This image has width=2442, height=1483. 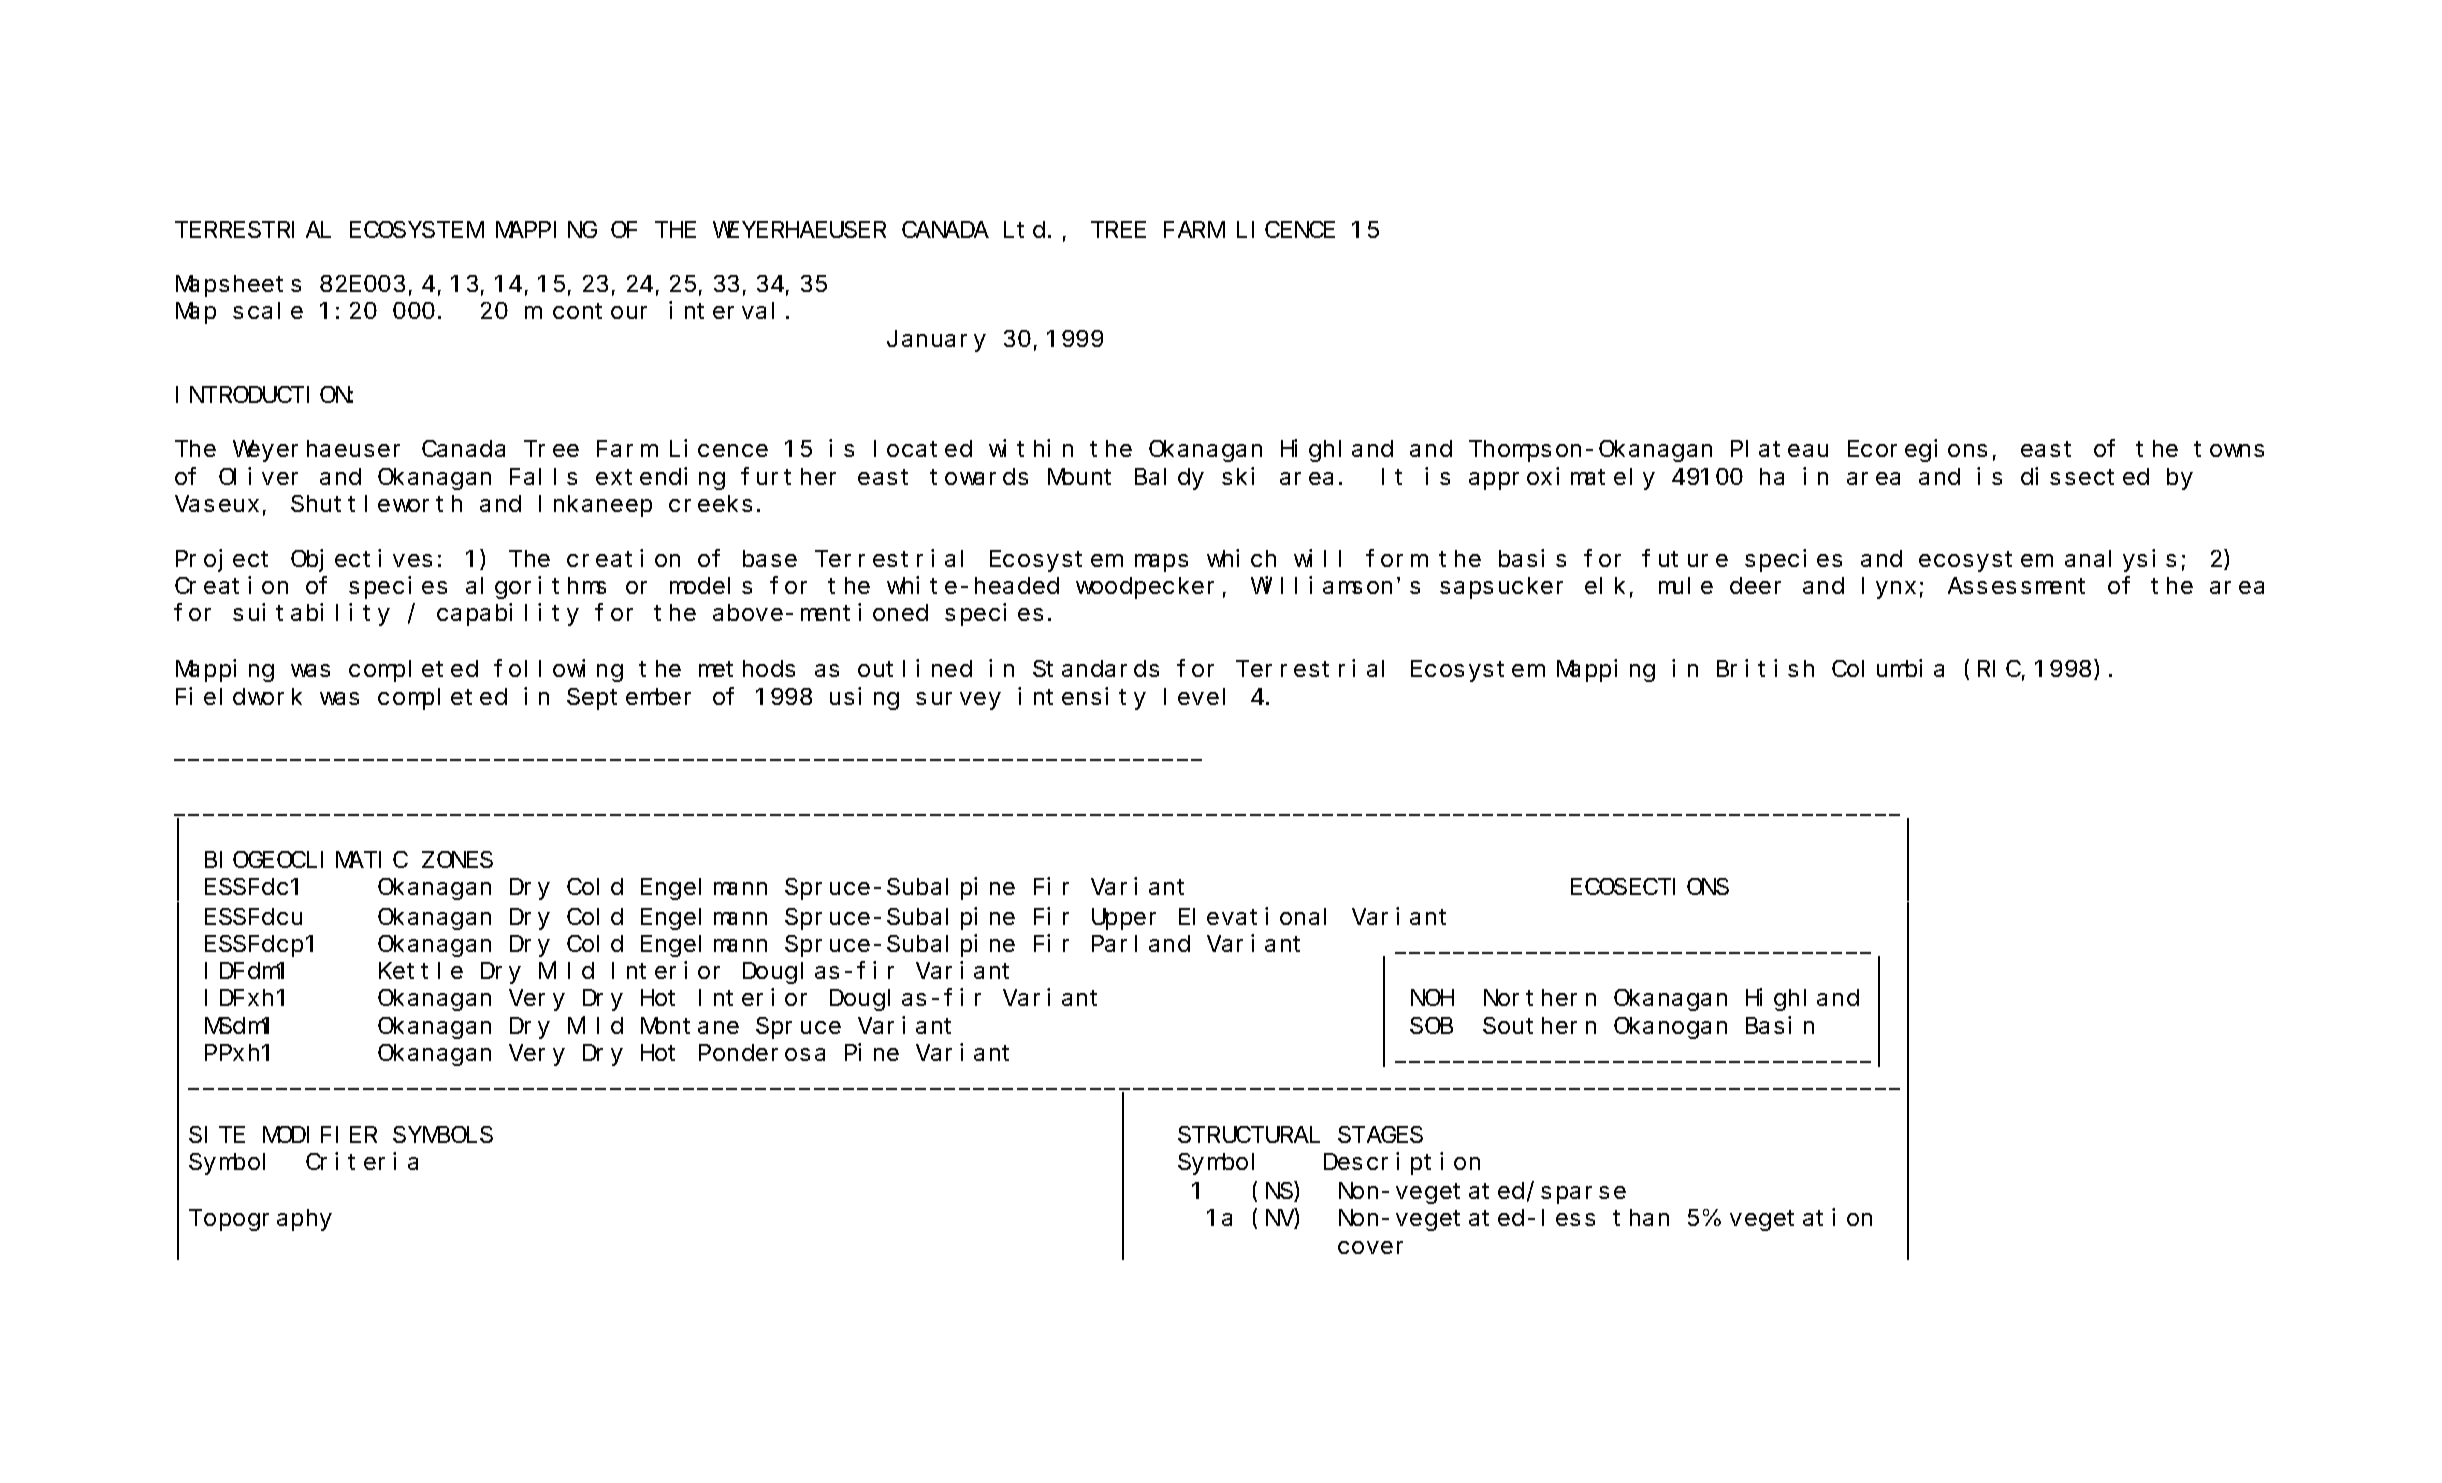 I want to click on Shuttleworth, so click(x=376, y=503).
